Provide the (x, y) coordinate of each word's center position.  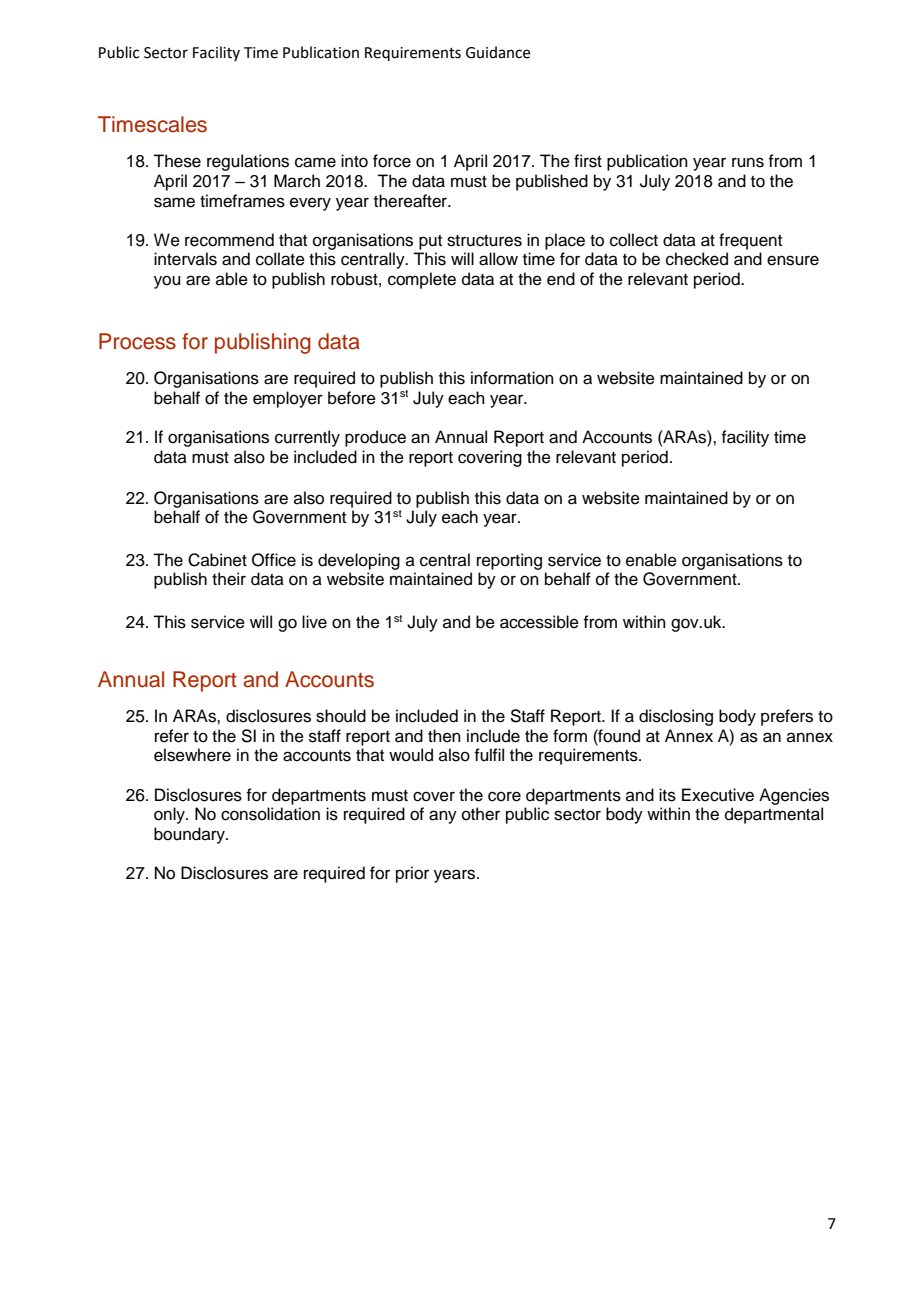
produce (375, 438)
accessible (539, 622)
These (177, 161)
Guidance (498, 52)
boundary (190, 835)
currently (307, 438)
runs (748, 162)
